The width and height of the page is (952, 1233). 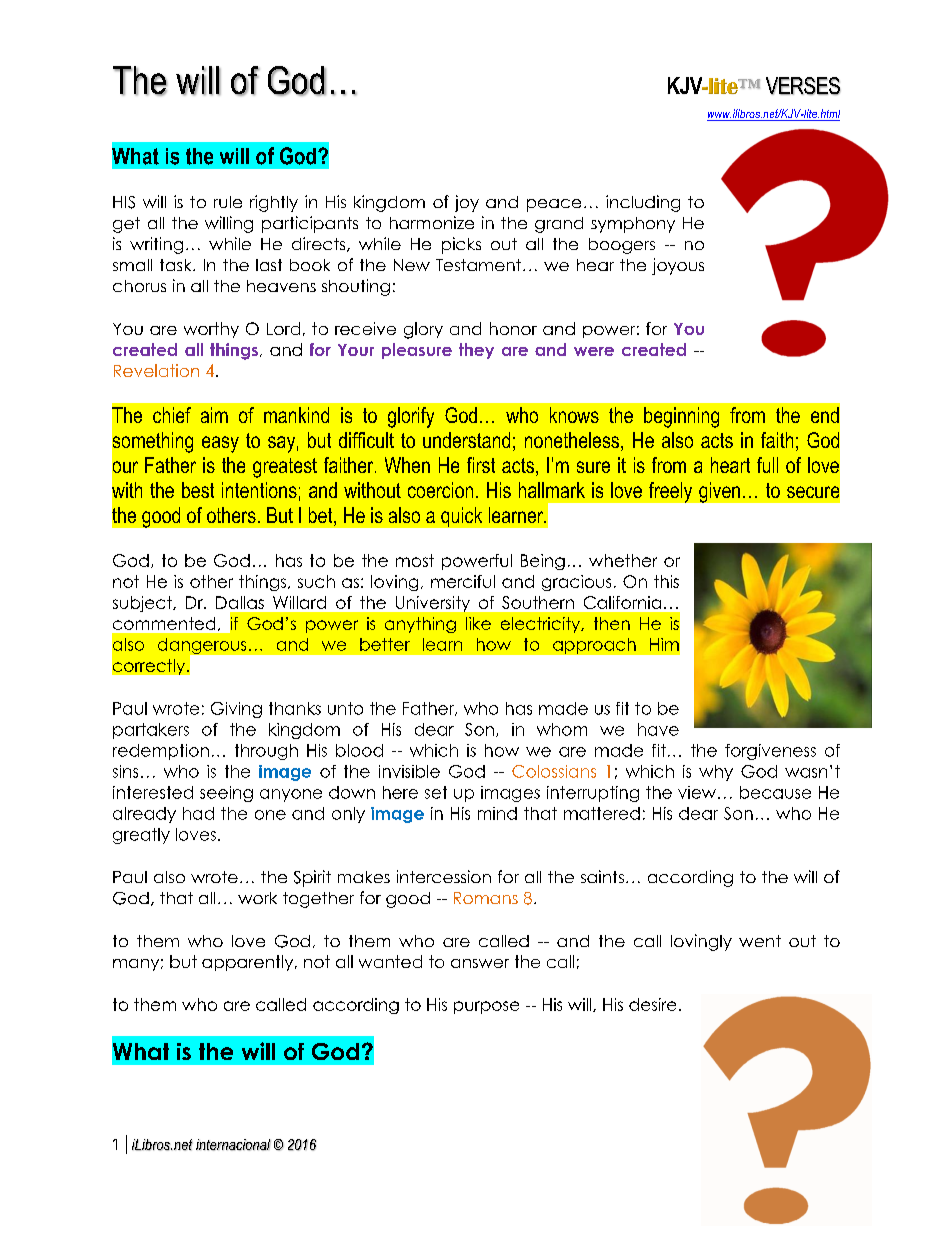 What do you see at coordinates (486, 898) in the page?
I see `Romans` at bounding box center [486, 898].
